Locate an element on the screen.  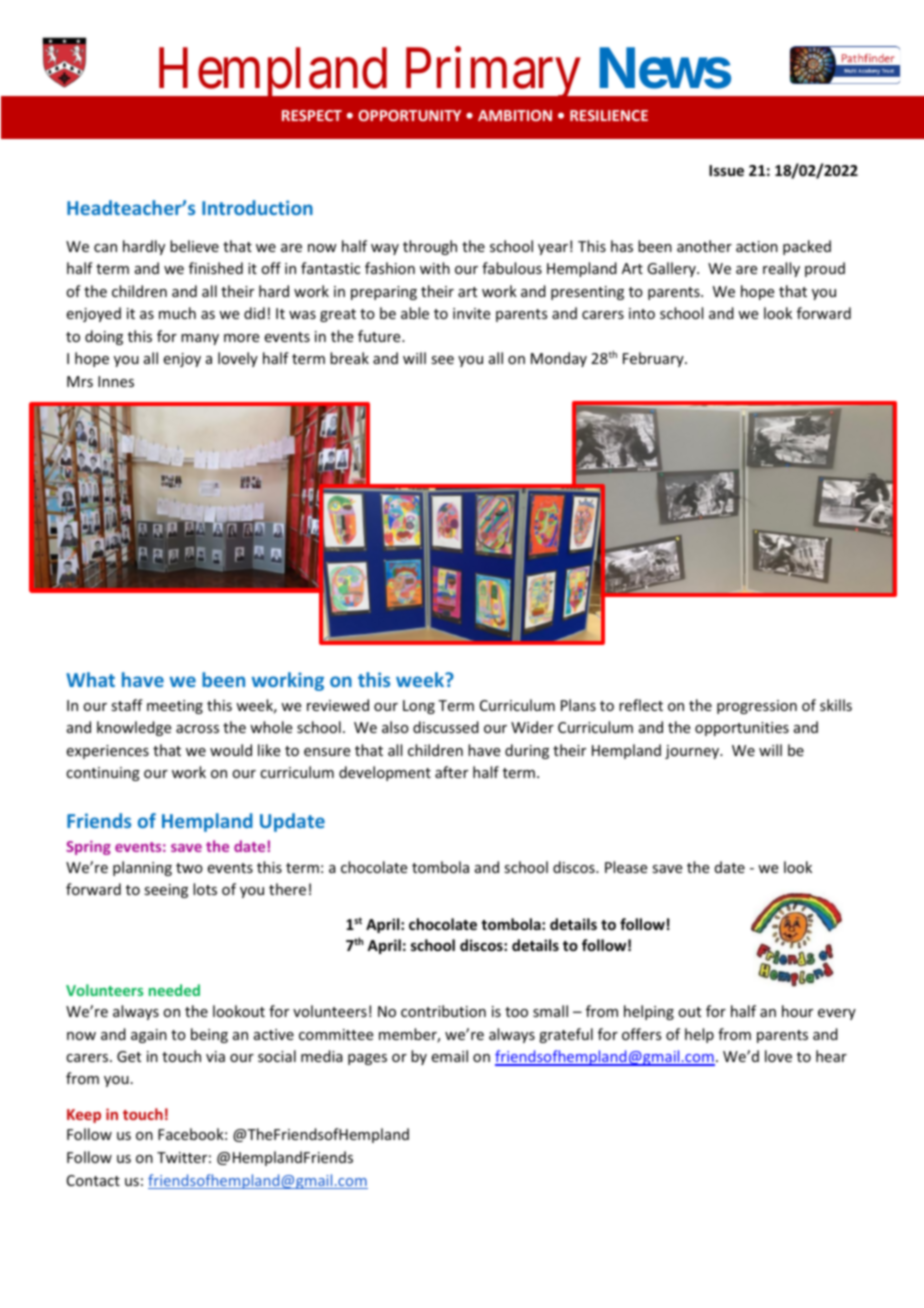
Contact is located at coordinates (93, 1180).
